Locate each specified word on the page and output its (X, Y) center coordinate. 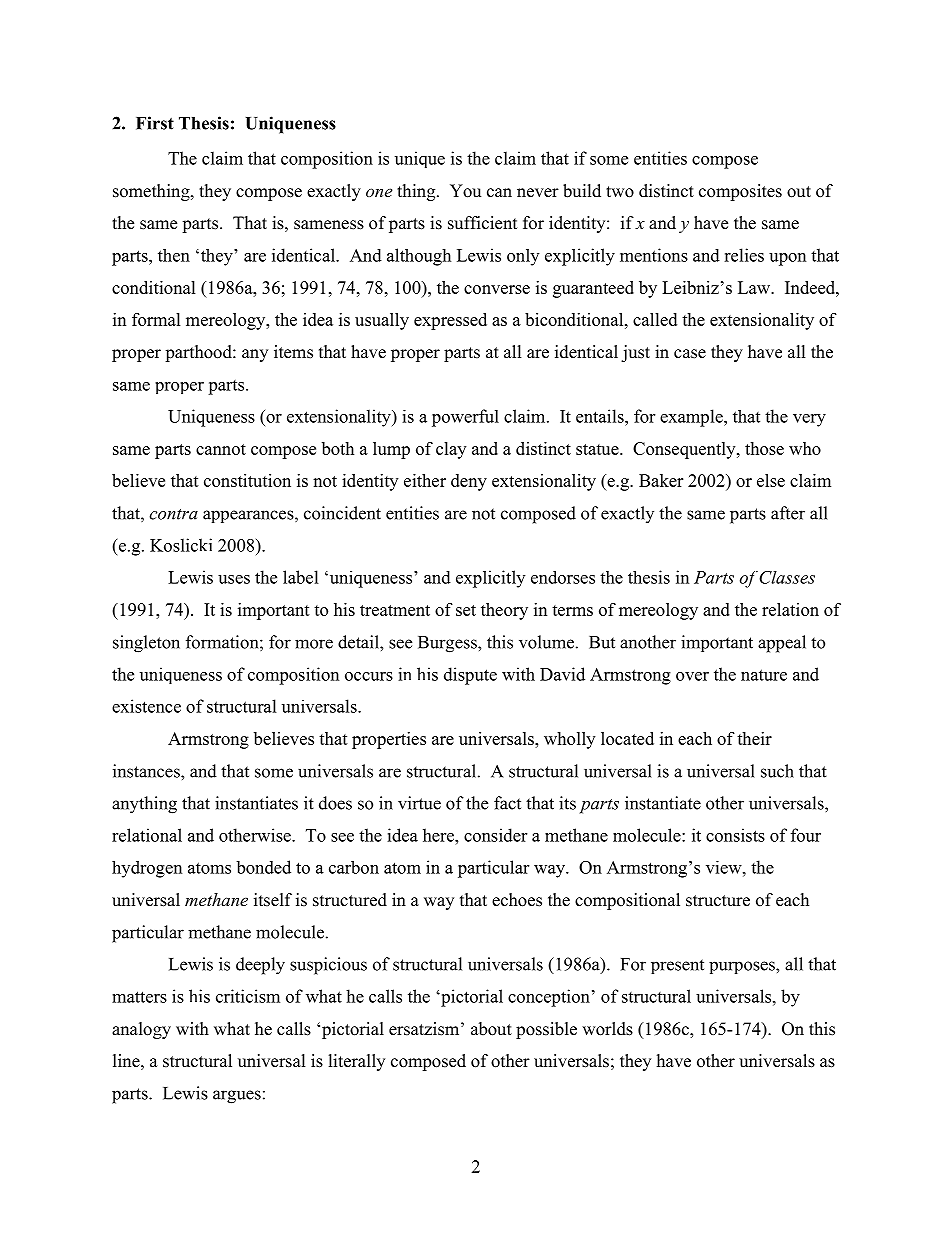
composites (740, 192)
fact (507, 803)
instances (147, 771)
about (491, 1029)
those (764, 448)
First (155, 123)
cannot (221, 449)
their (754, 738)
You (465, 191)
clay (451, 450)
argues (237, 1097)
